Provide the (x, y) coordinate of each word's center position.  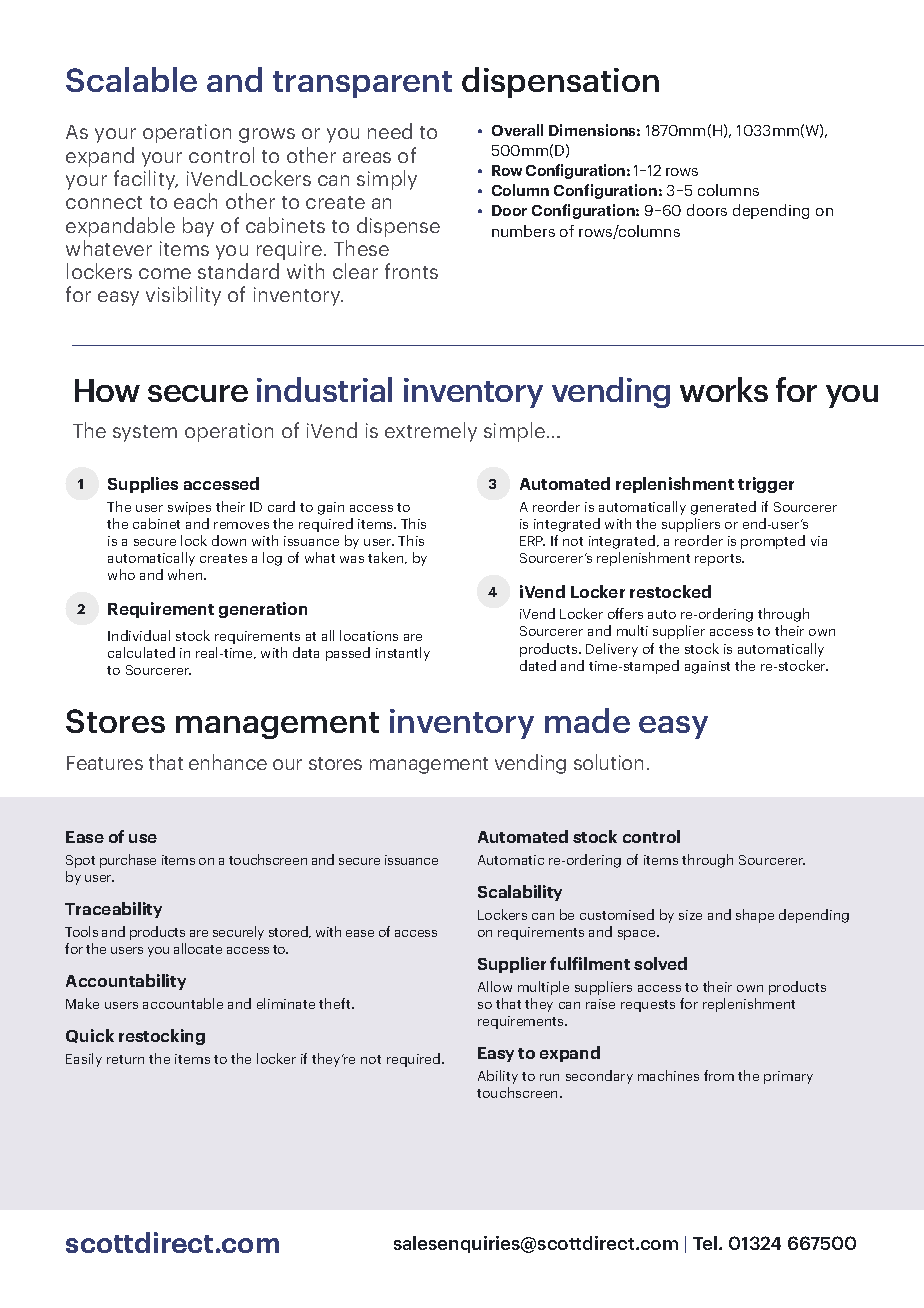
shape (755, 916)
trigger (766, 485)
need (390, 131)
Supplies (143, 485)
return (125, 1059)
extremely (431, 432)
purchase (128, 861)
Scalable (131, 79)
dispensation (560, 82)
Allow (495, 986)
